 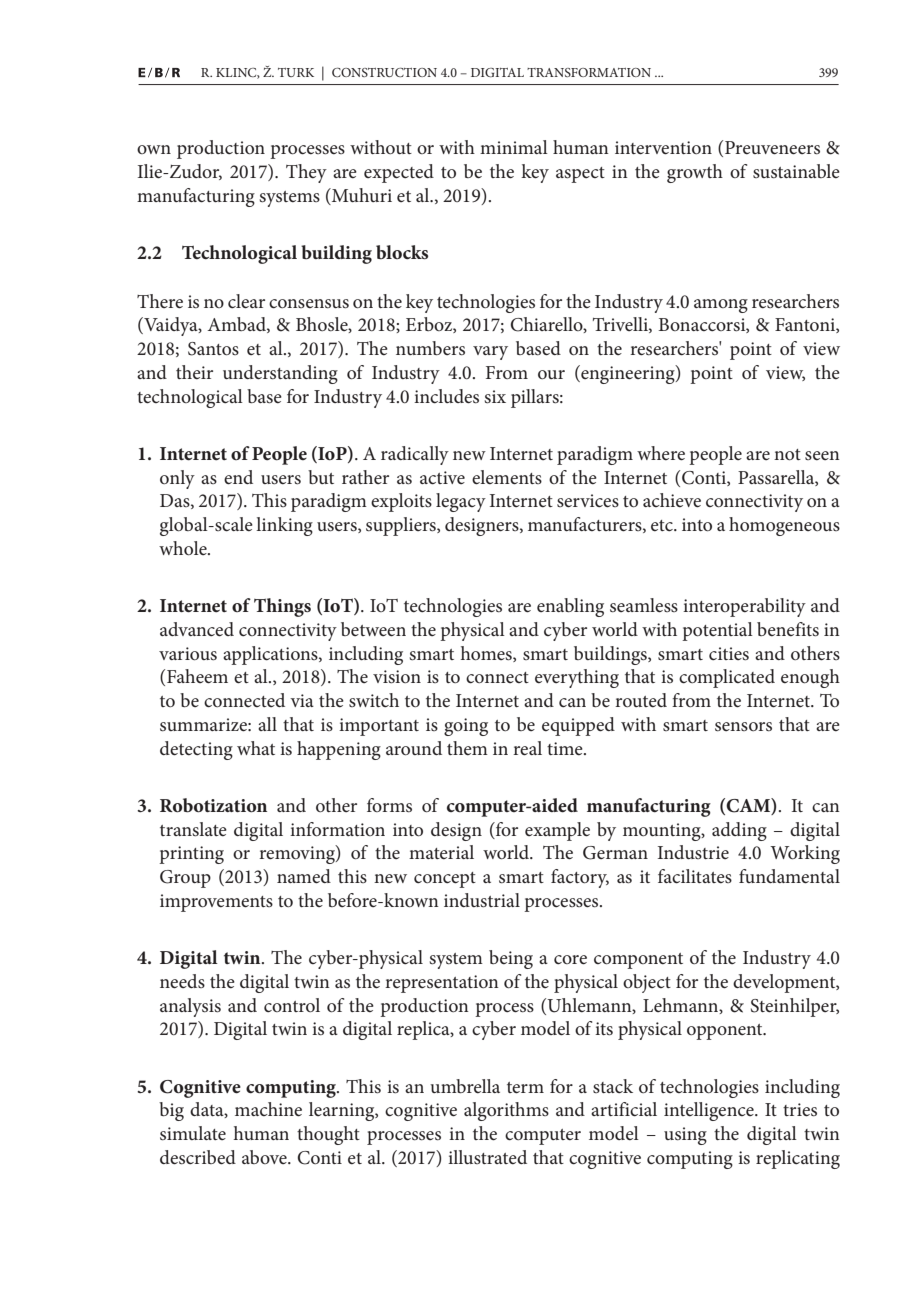 What do you see at coordinates (296, 72) in the screenshot?
I see `TURK` at bounding box center [296, 72].
